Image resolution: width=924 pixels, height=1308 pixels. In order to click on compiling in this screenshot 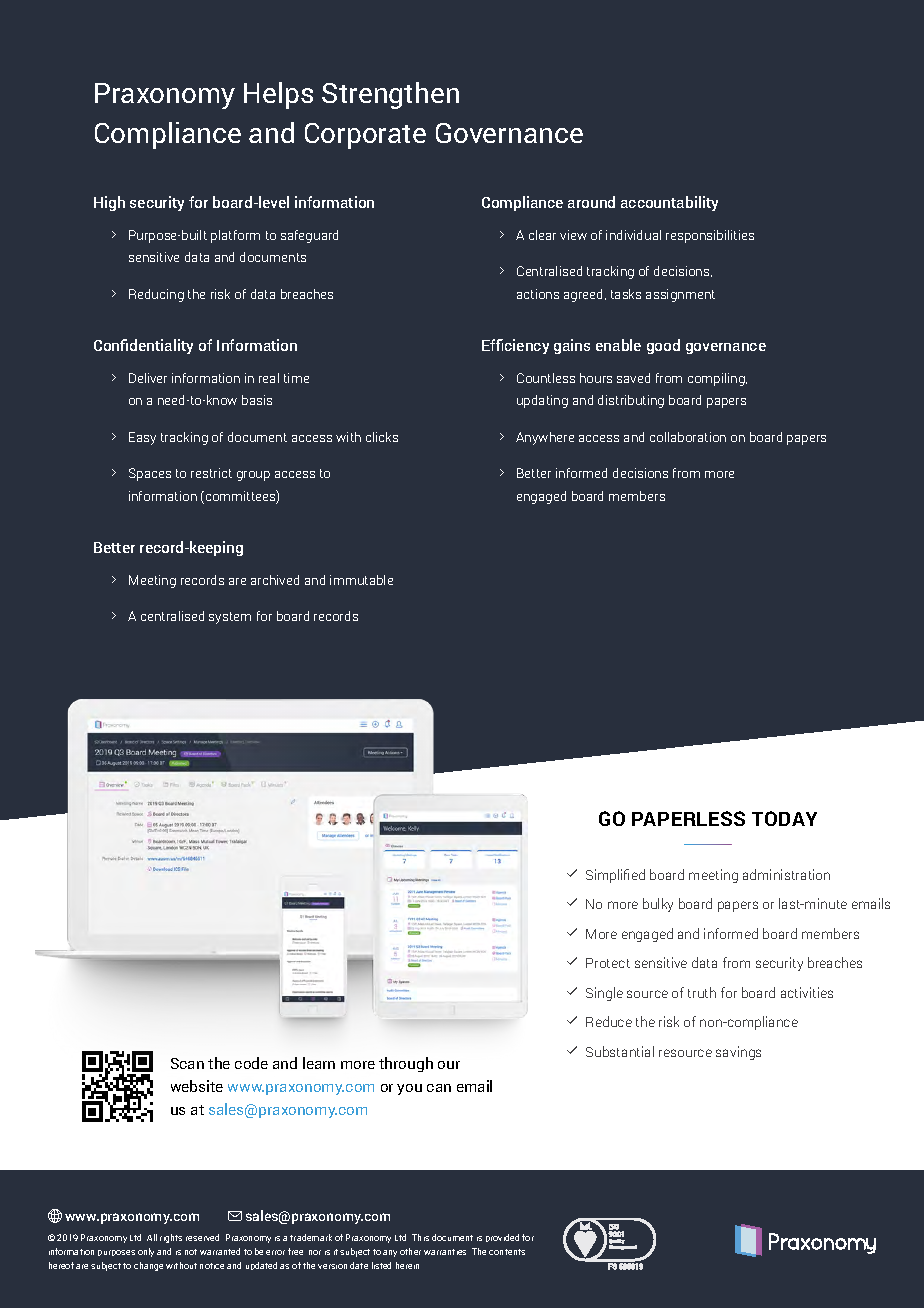, I will do `click(717, 379)`.
